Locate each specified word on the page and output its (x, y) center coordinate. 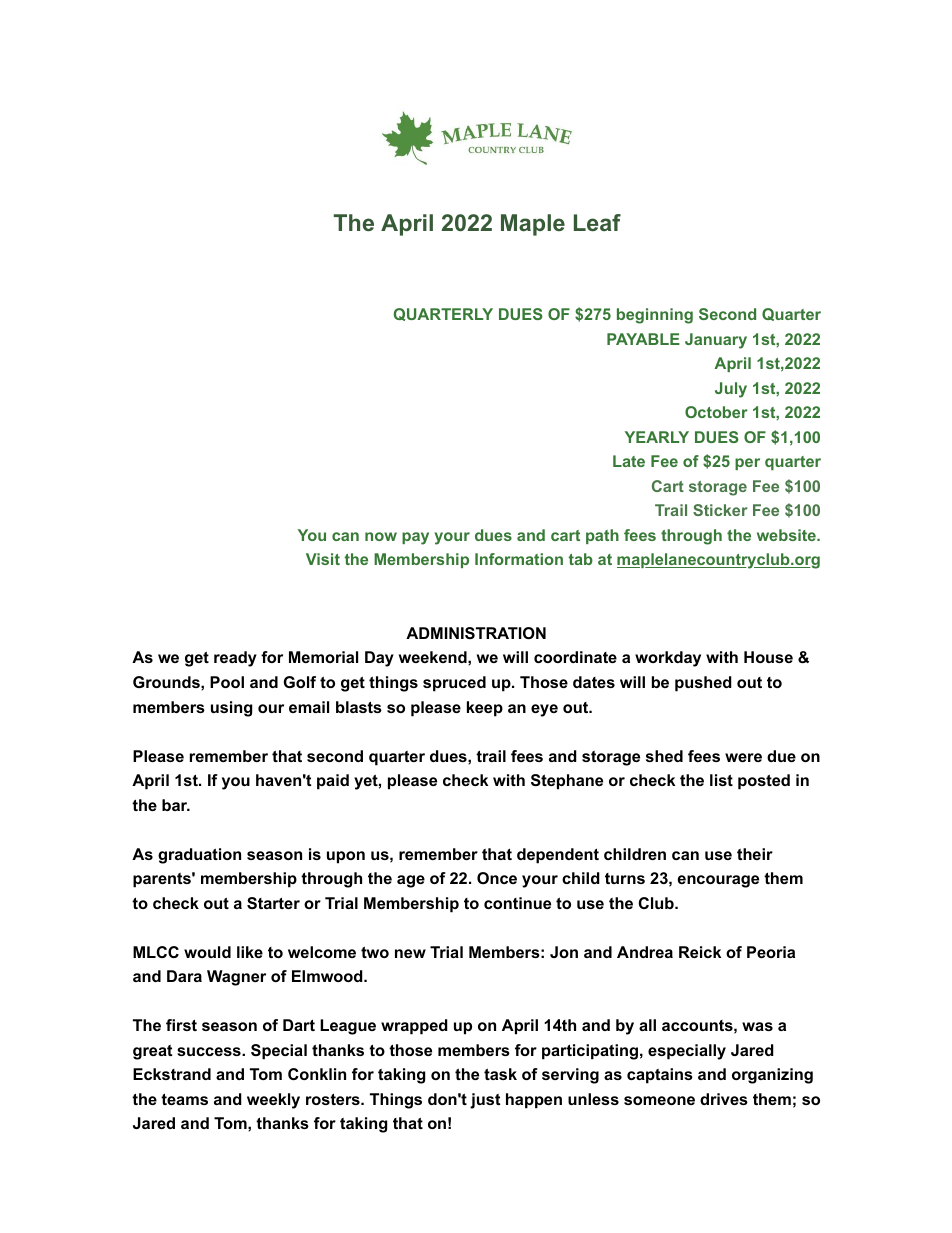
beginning (655, 316)
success (210, 1051)
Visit (323, 559)
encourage (718, 881)
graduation (199, 856)
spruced (454, 684)
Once (497, 878)
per (747, 464)
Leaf (597, 222)
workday (668, 659)
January (716, 341)
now (381, 536)
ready (235, 659)
